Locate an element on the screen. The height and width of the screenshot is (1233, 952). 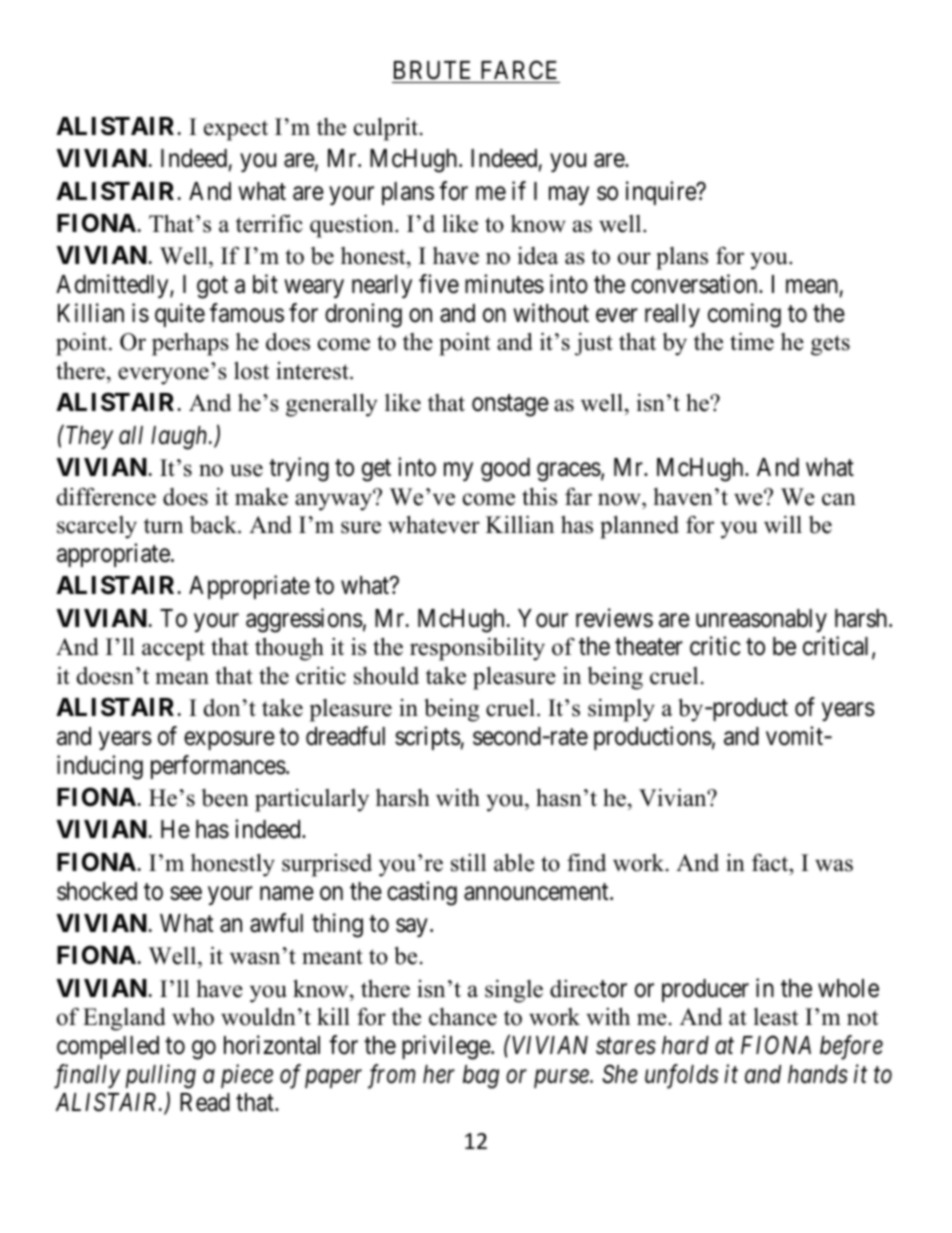
good is located at coordinates (505, 470).
